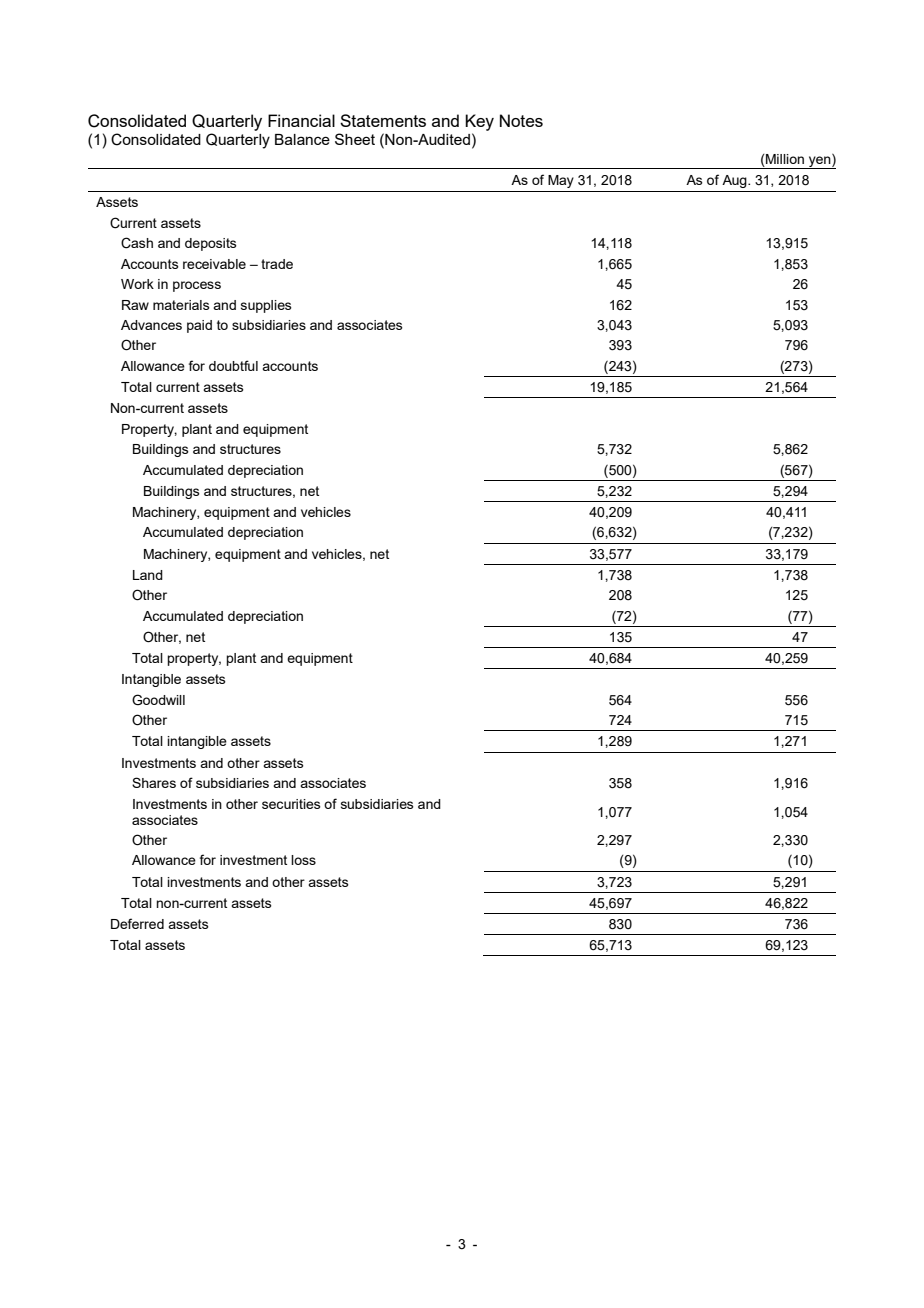 This screenshot has height=1308, width=924. Describe the element at coordinates (561, 181) in the screenshot. I see `May` at that location.
